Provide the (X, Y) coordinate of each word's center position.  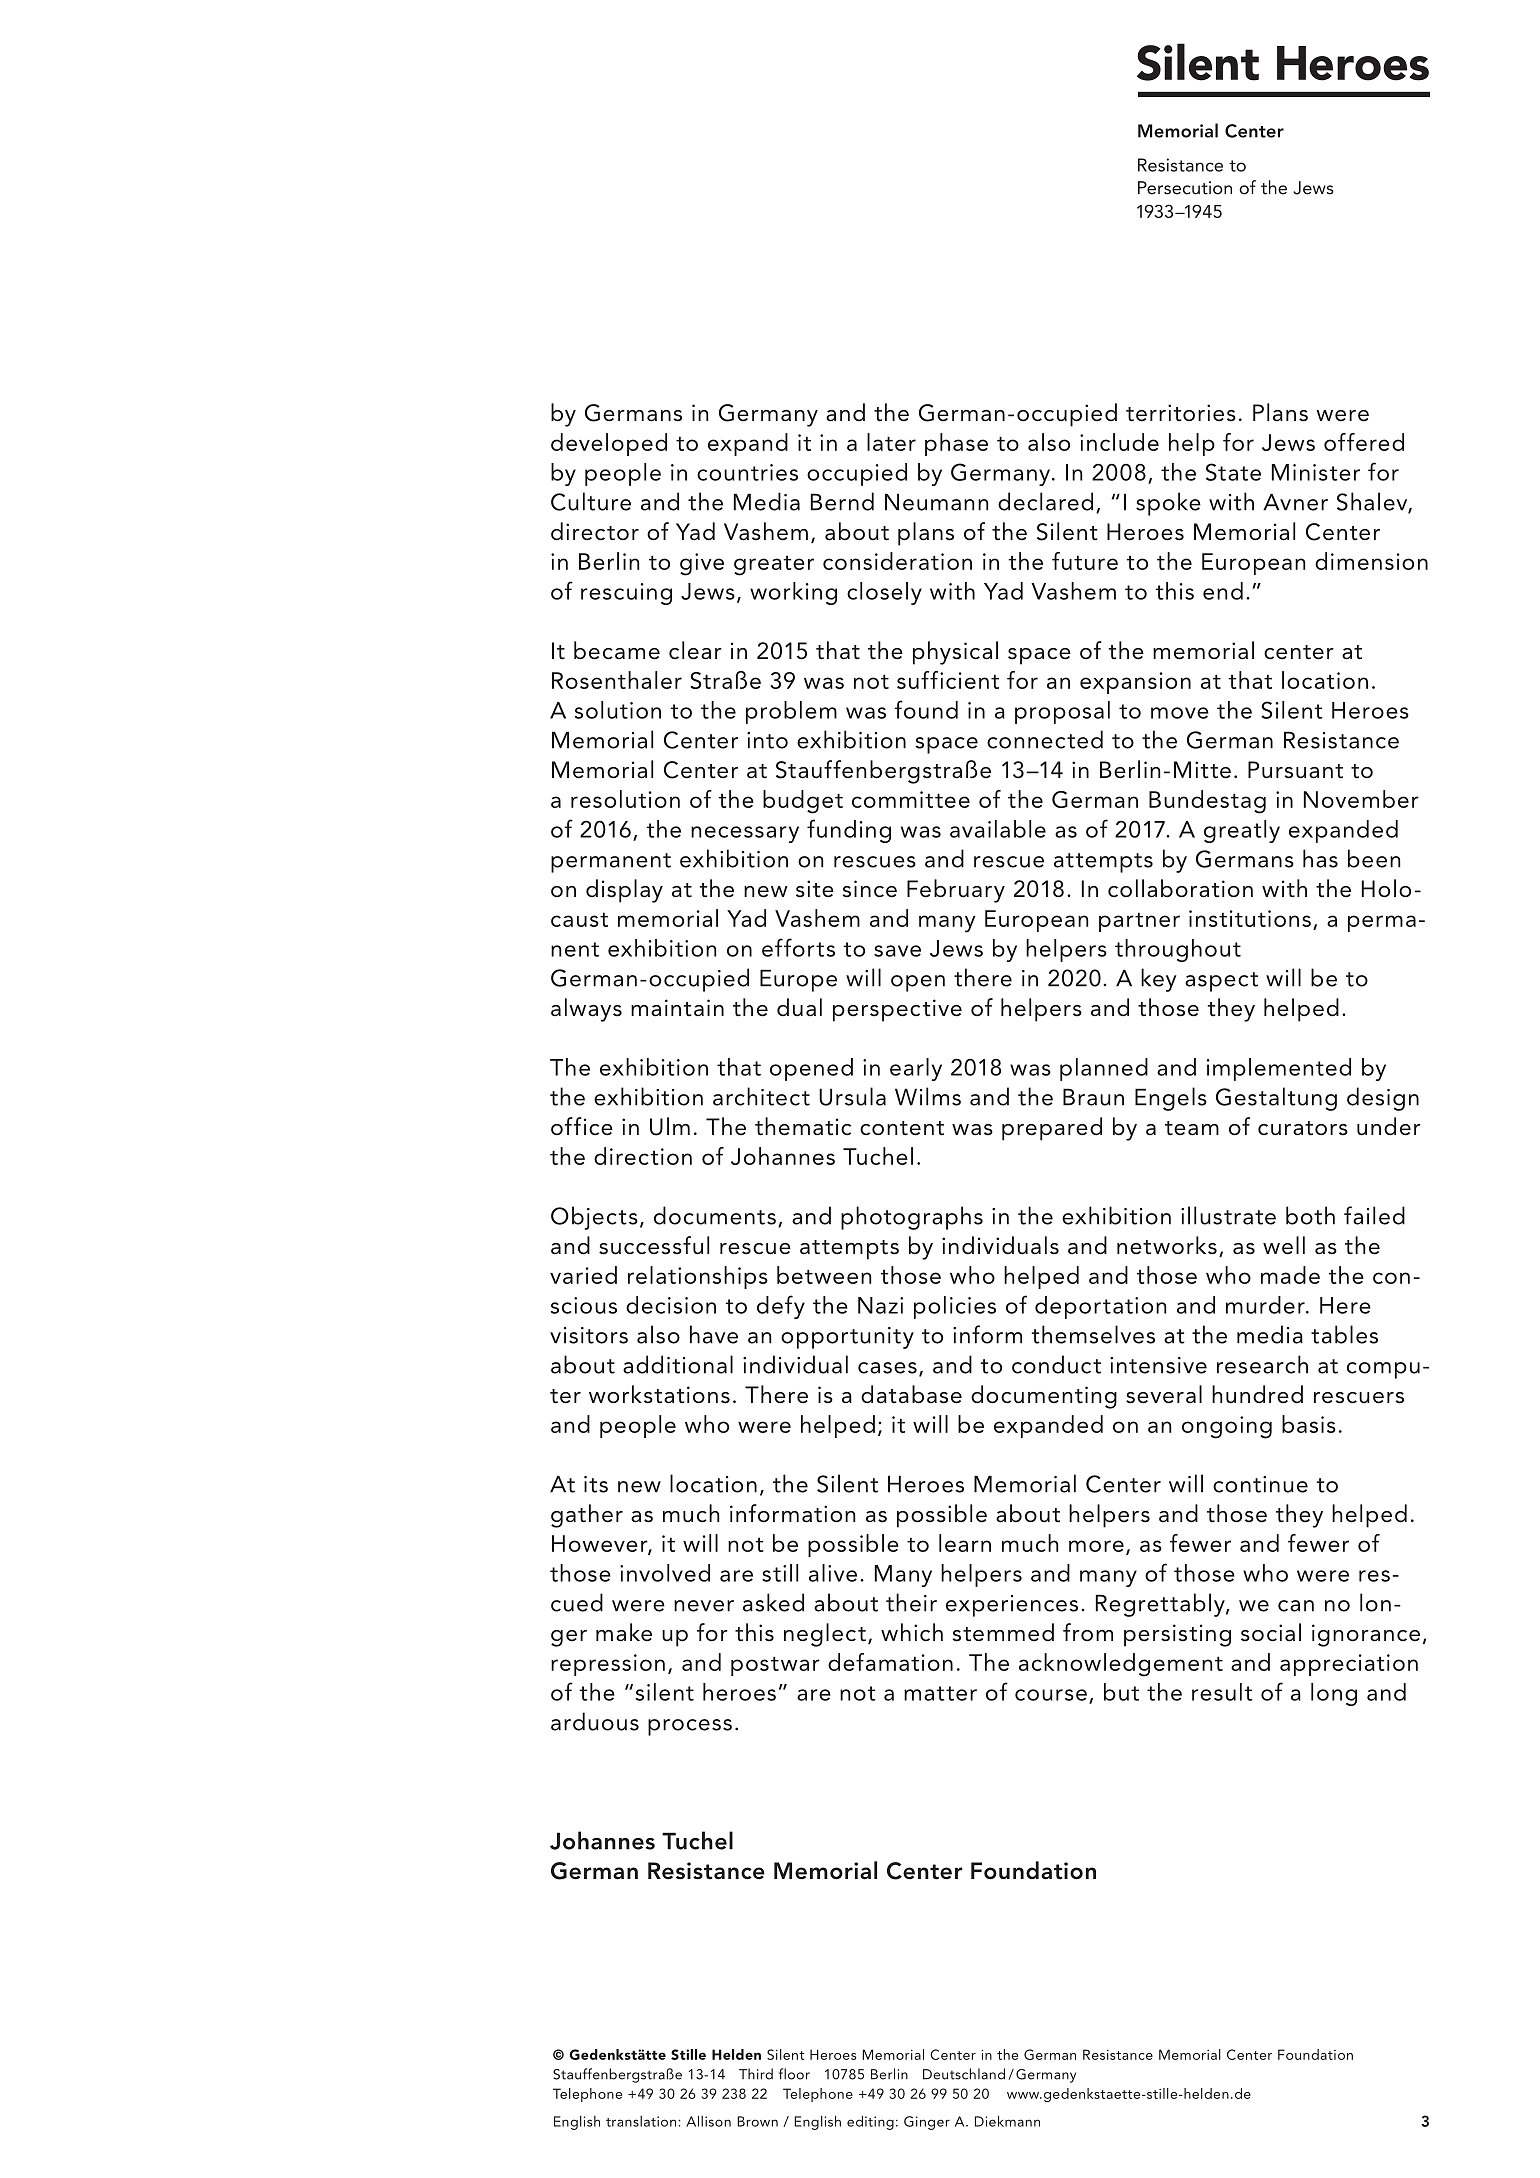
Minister (1316, 472)
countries (747, 472)
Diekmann (1007, 2121)
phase (956, 444)
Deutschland (964, 2074)
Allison (708, 2121)
